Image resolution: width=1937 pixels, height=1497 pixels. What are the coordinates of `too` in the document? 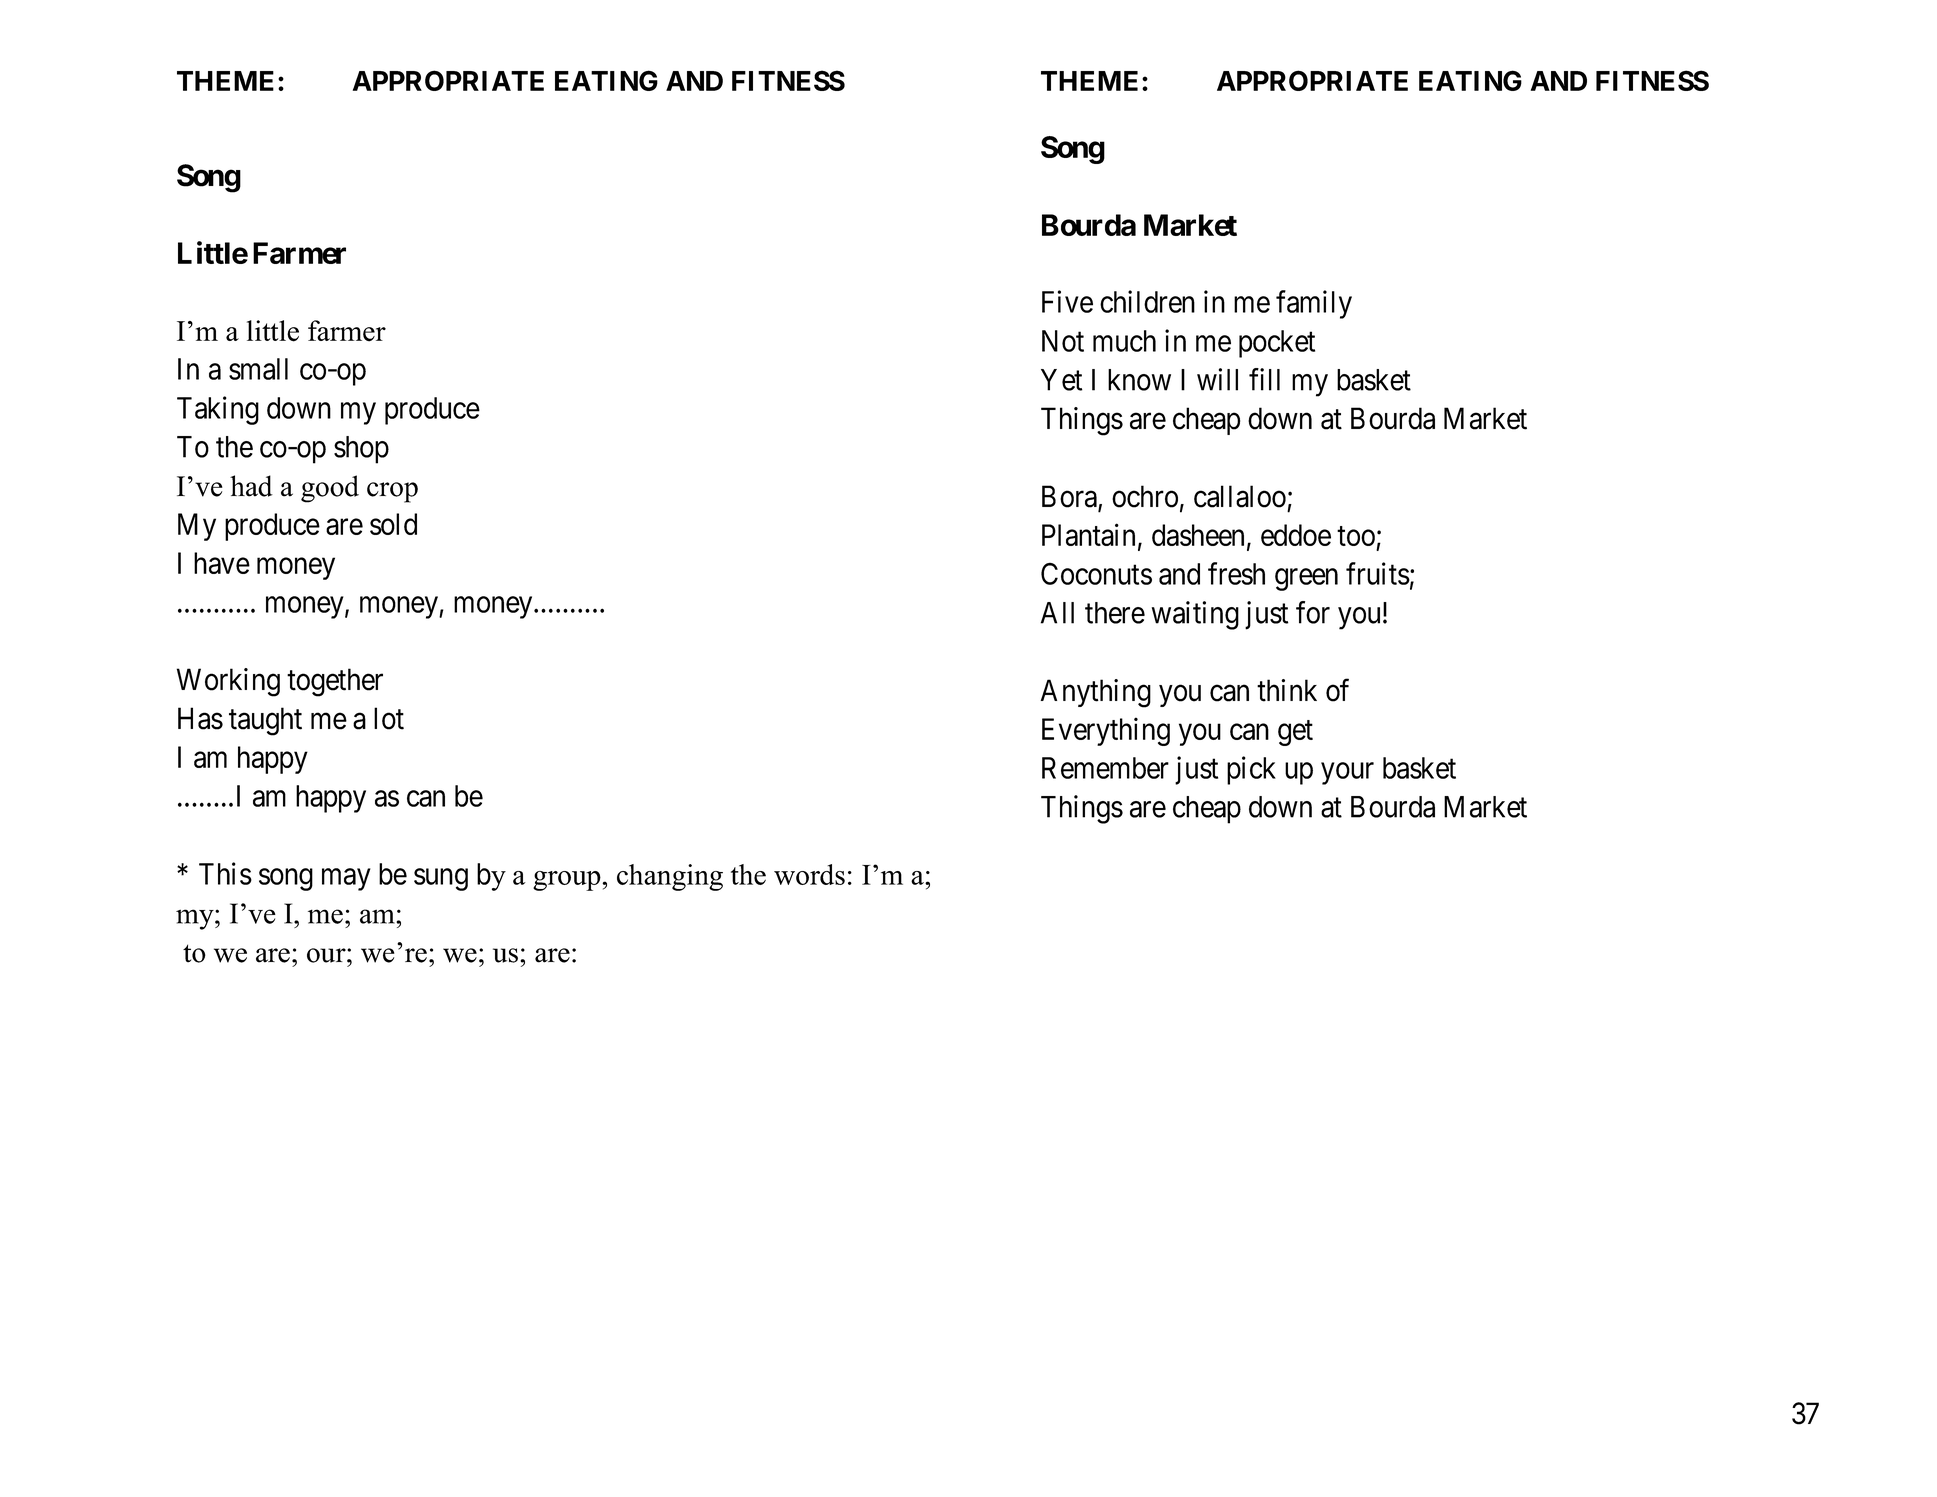 It's located at (1356, 536).
